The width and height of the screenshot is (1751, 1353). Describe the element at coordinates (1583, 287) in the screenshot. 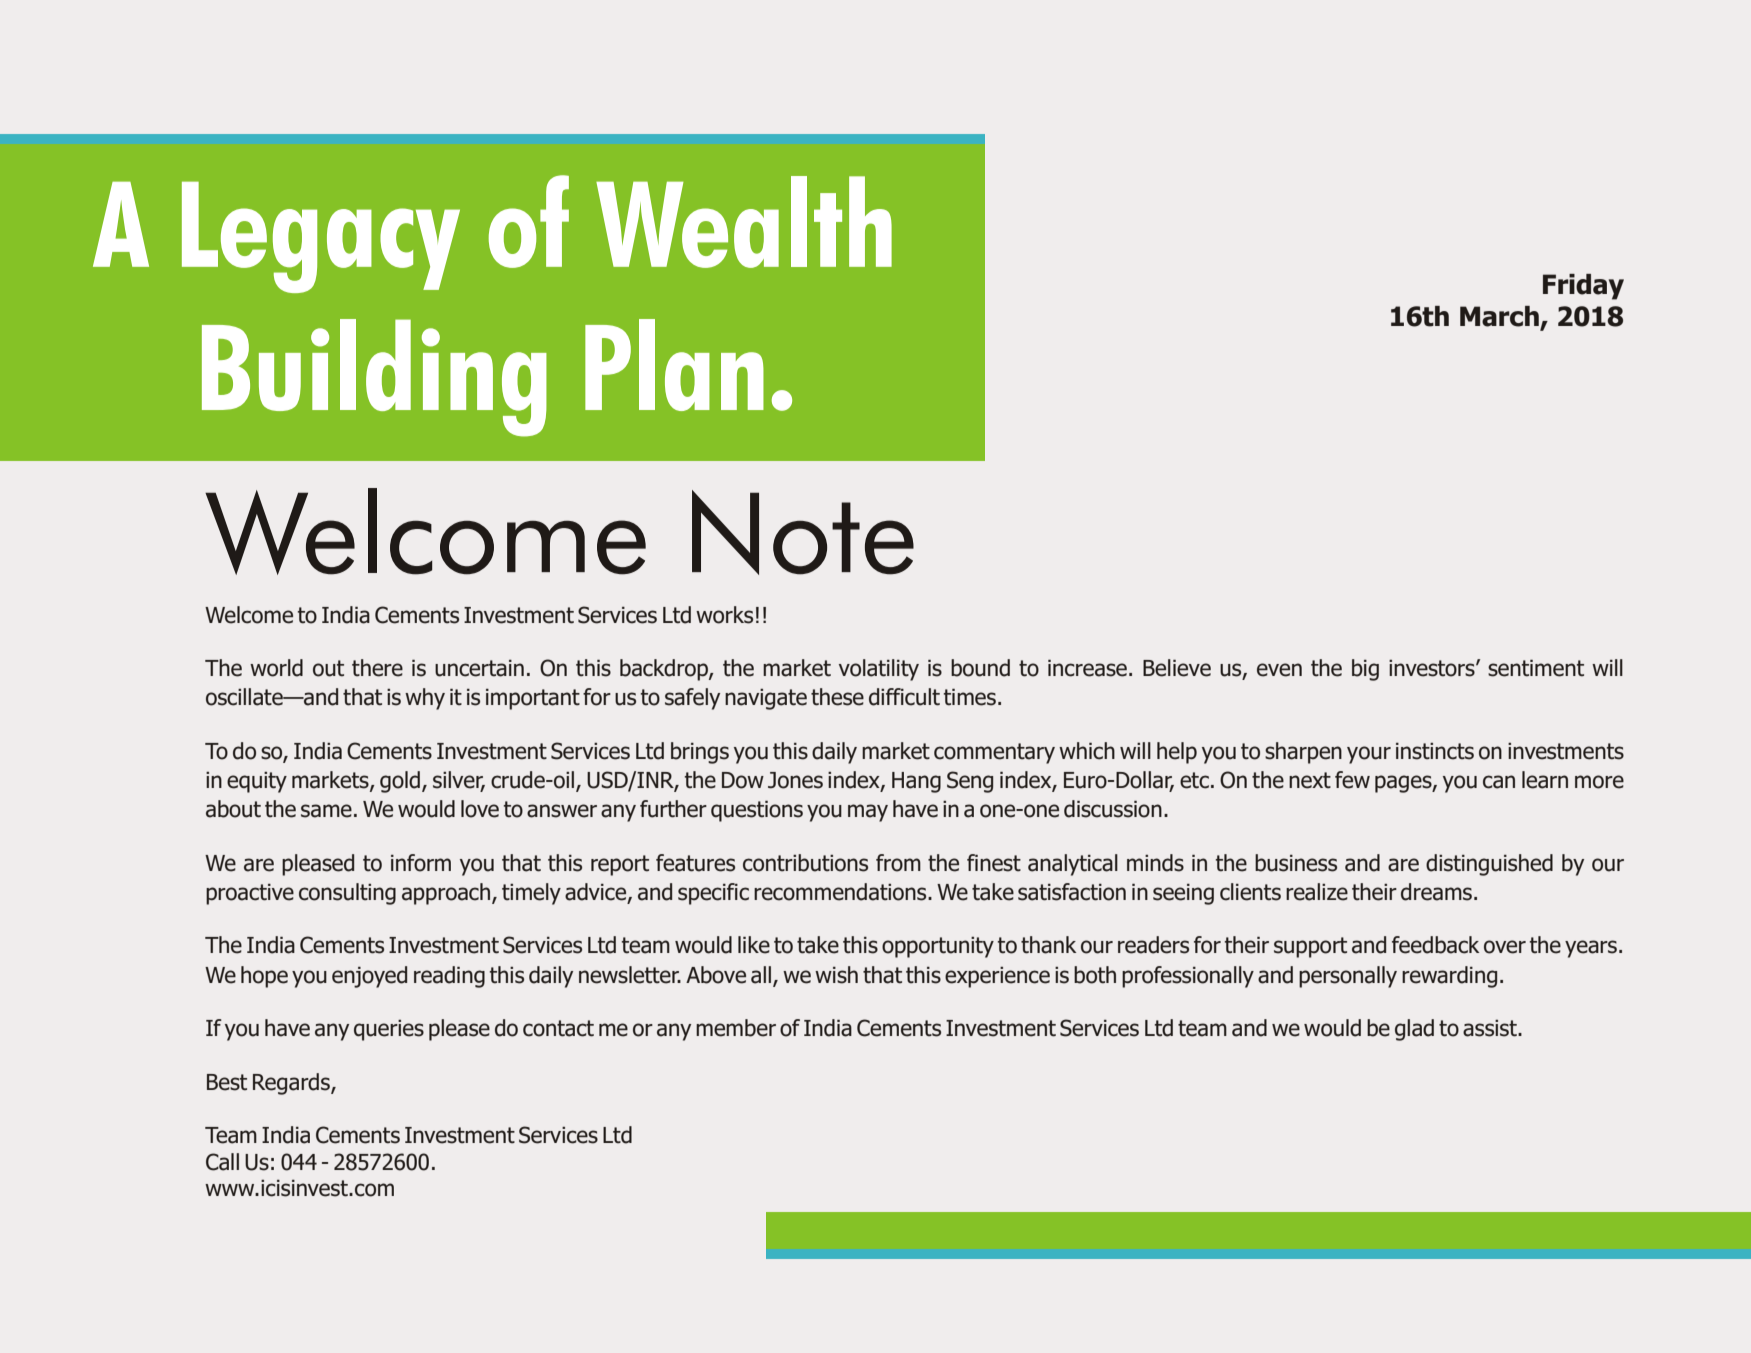

I see `Friday` at that location.
